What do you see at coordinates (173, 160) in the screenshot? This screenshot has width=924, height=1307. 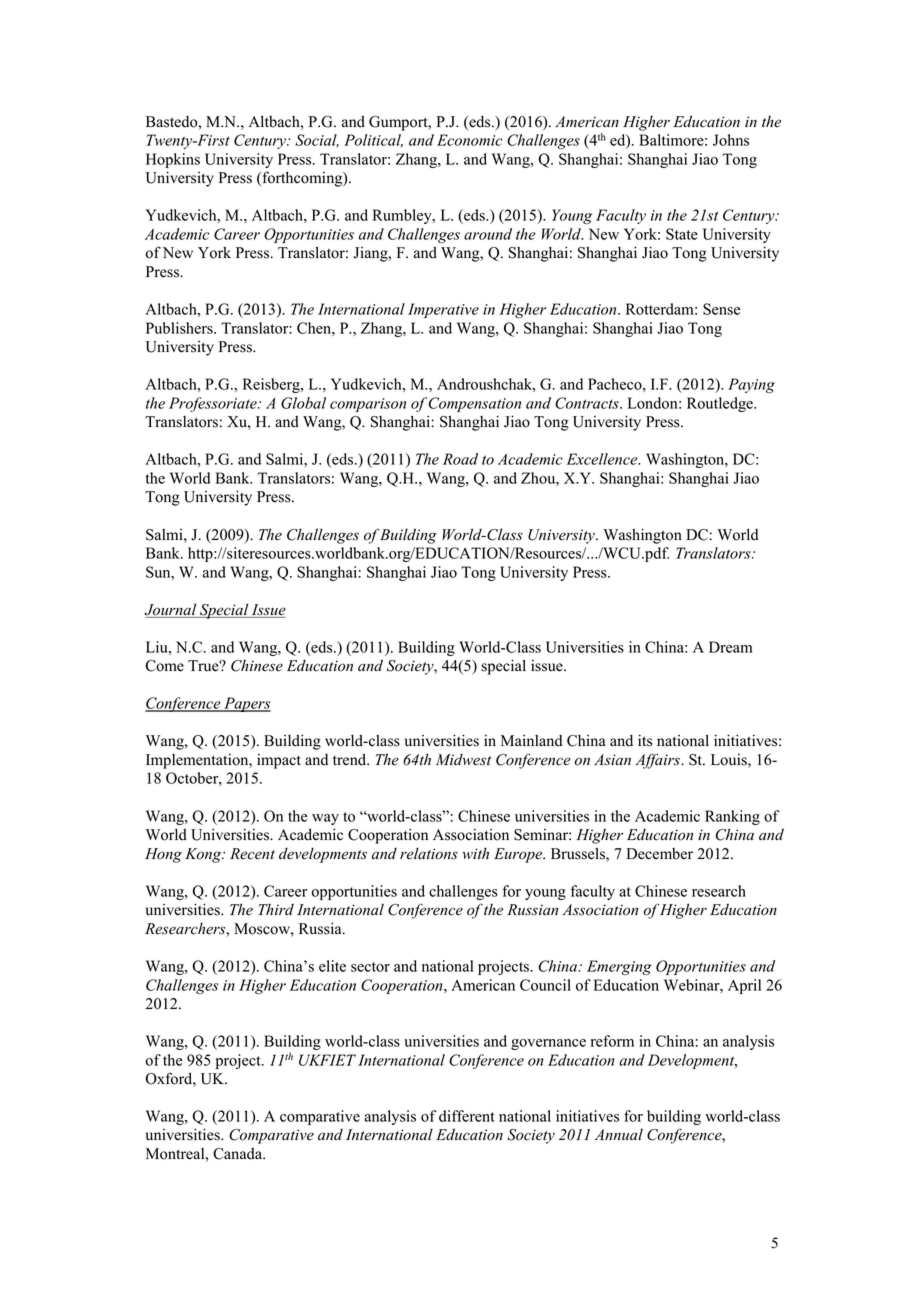 I see `Hopkins` at bounding box center [173, 160].
